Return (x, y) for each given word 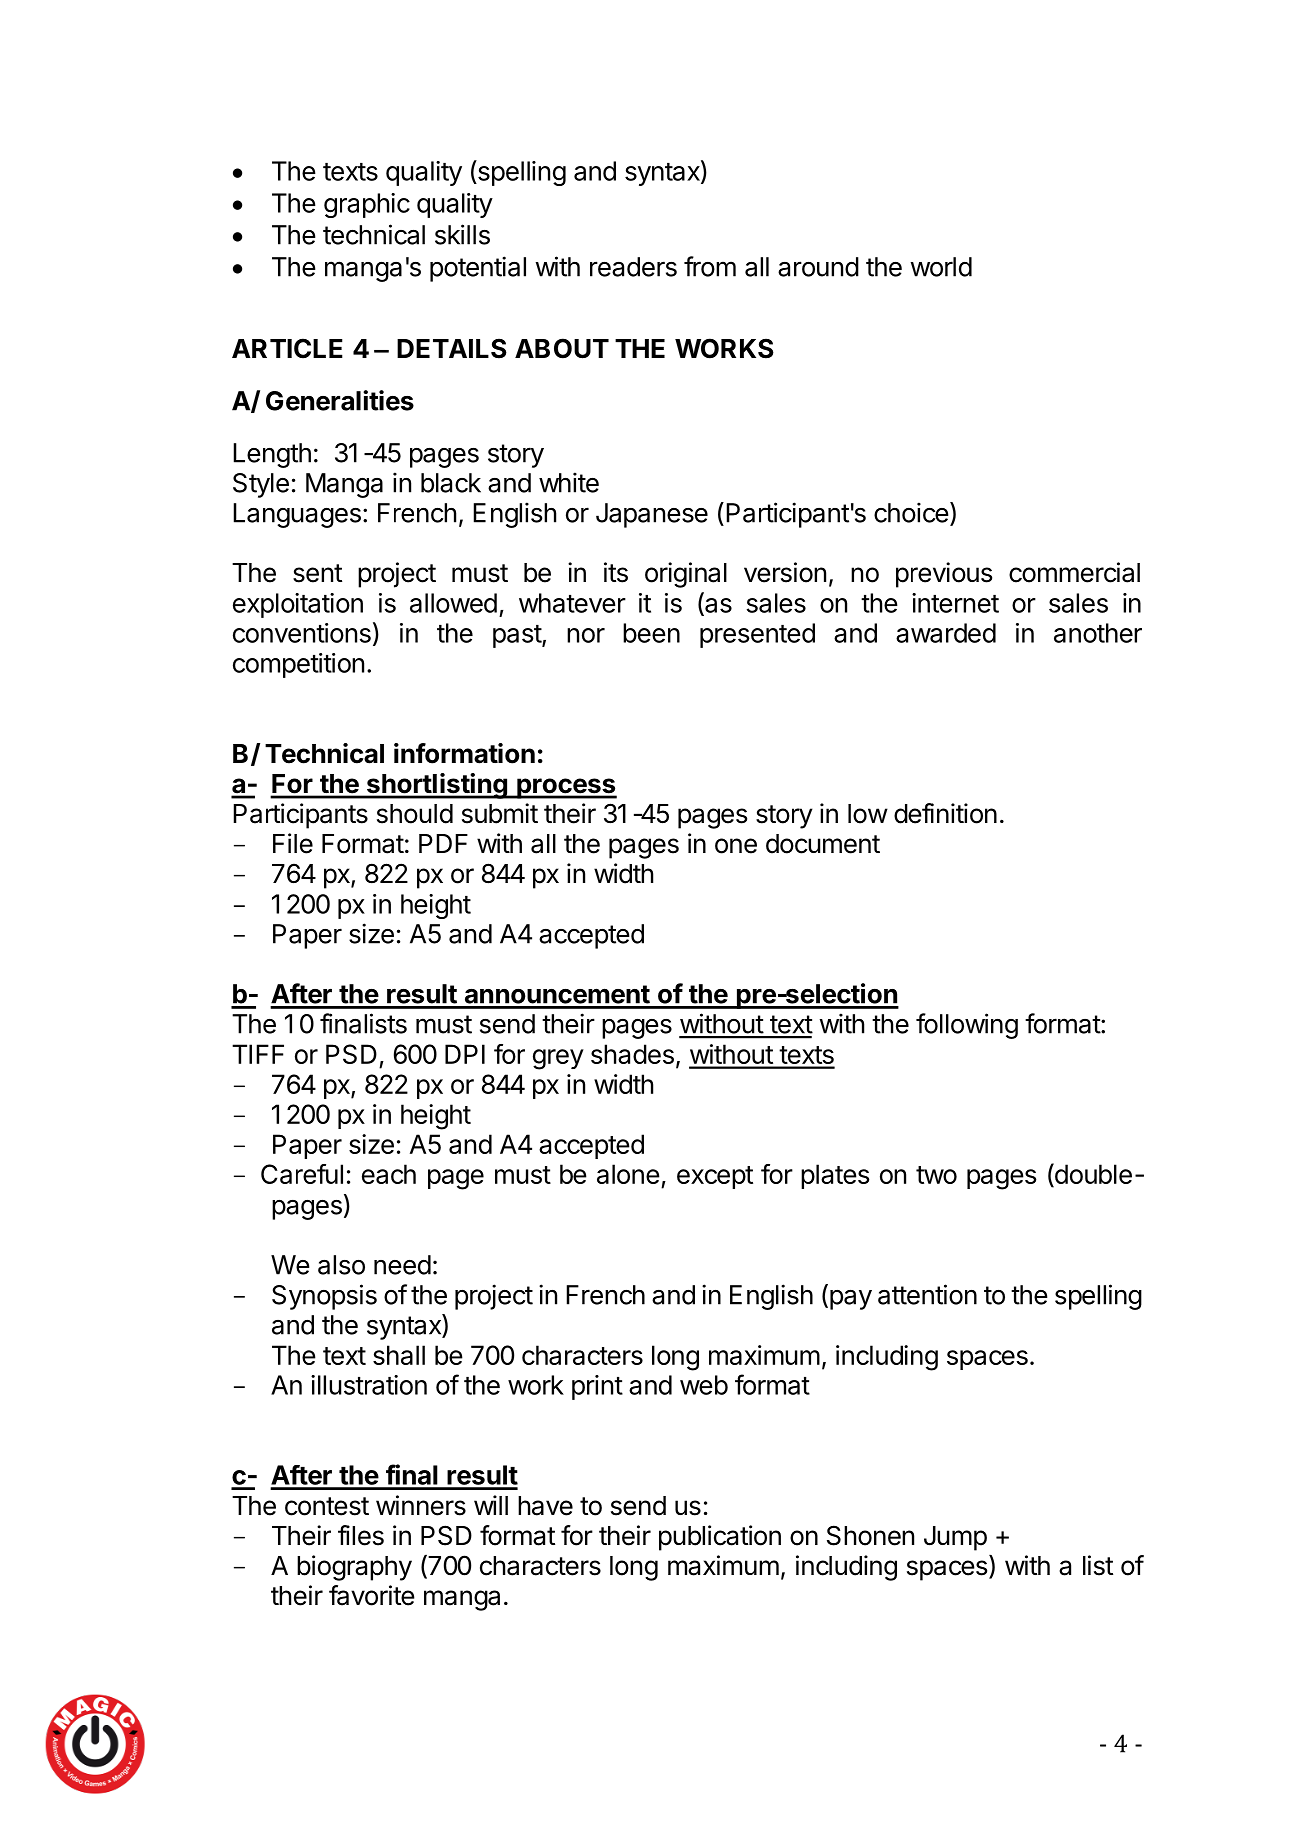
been (651, 633)
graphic (367, 205)
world (941, 267)
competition (298, 665)
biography (354, 1568)
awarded (946, 633)
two (936, 1175)
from (710, 266)
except (715, 1177)
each (389, 1174)
